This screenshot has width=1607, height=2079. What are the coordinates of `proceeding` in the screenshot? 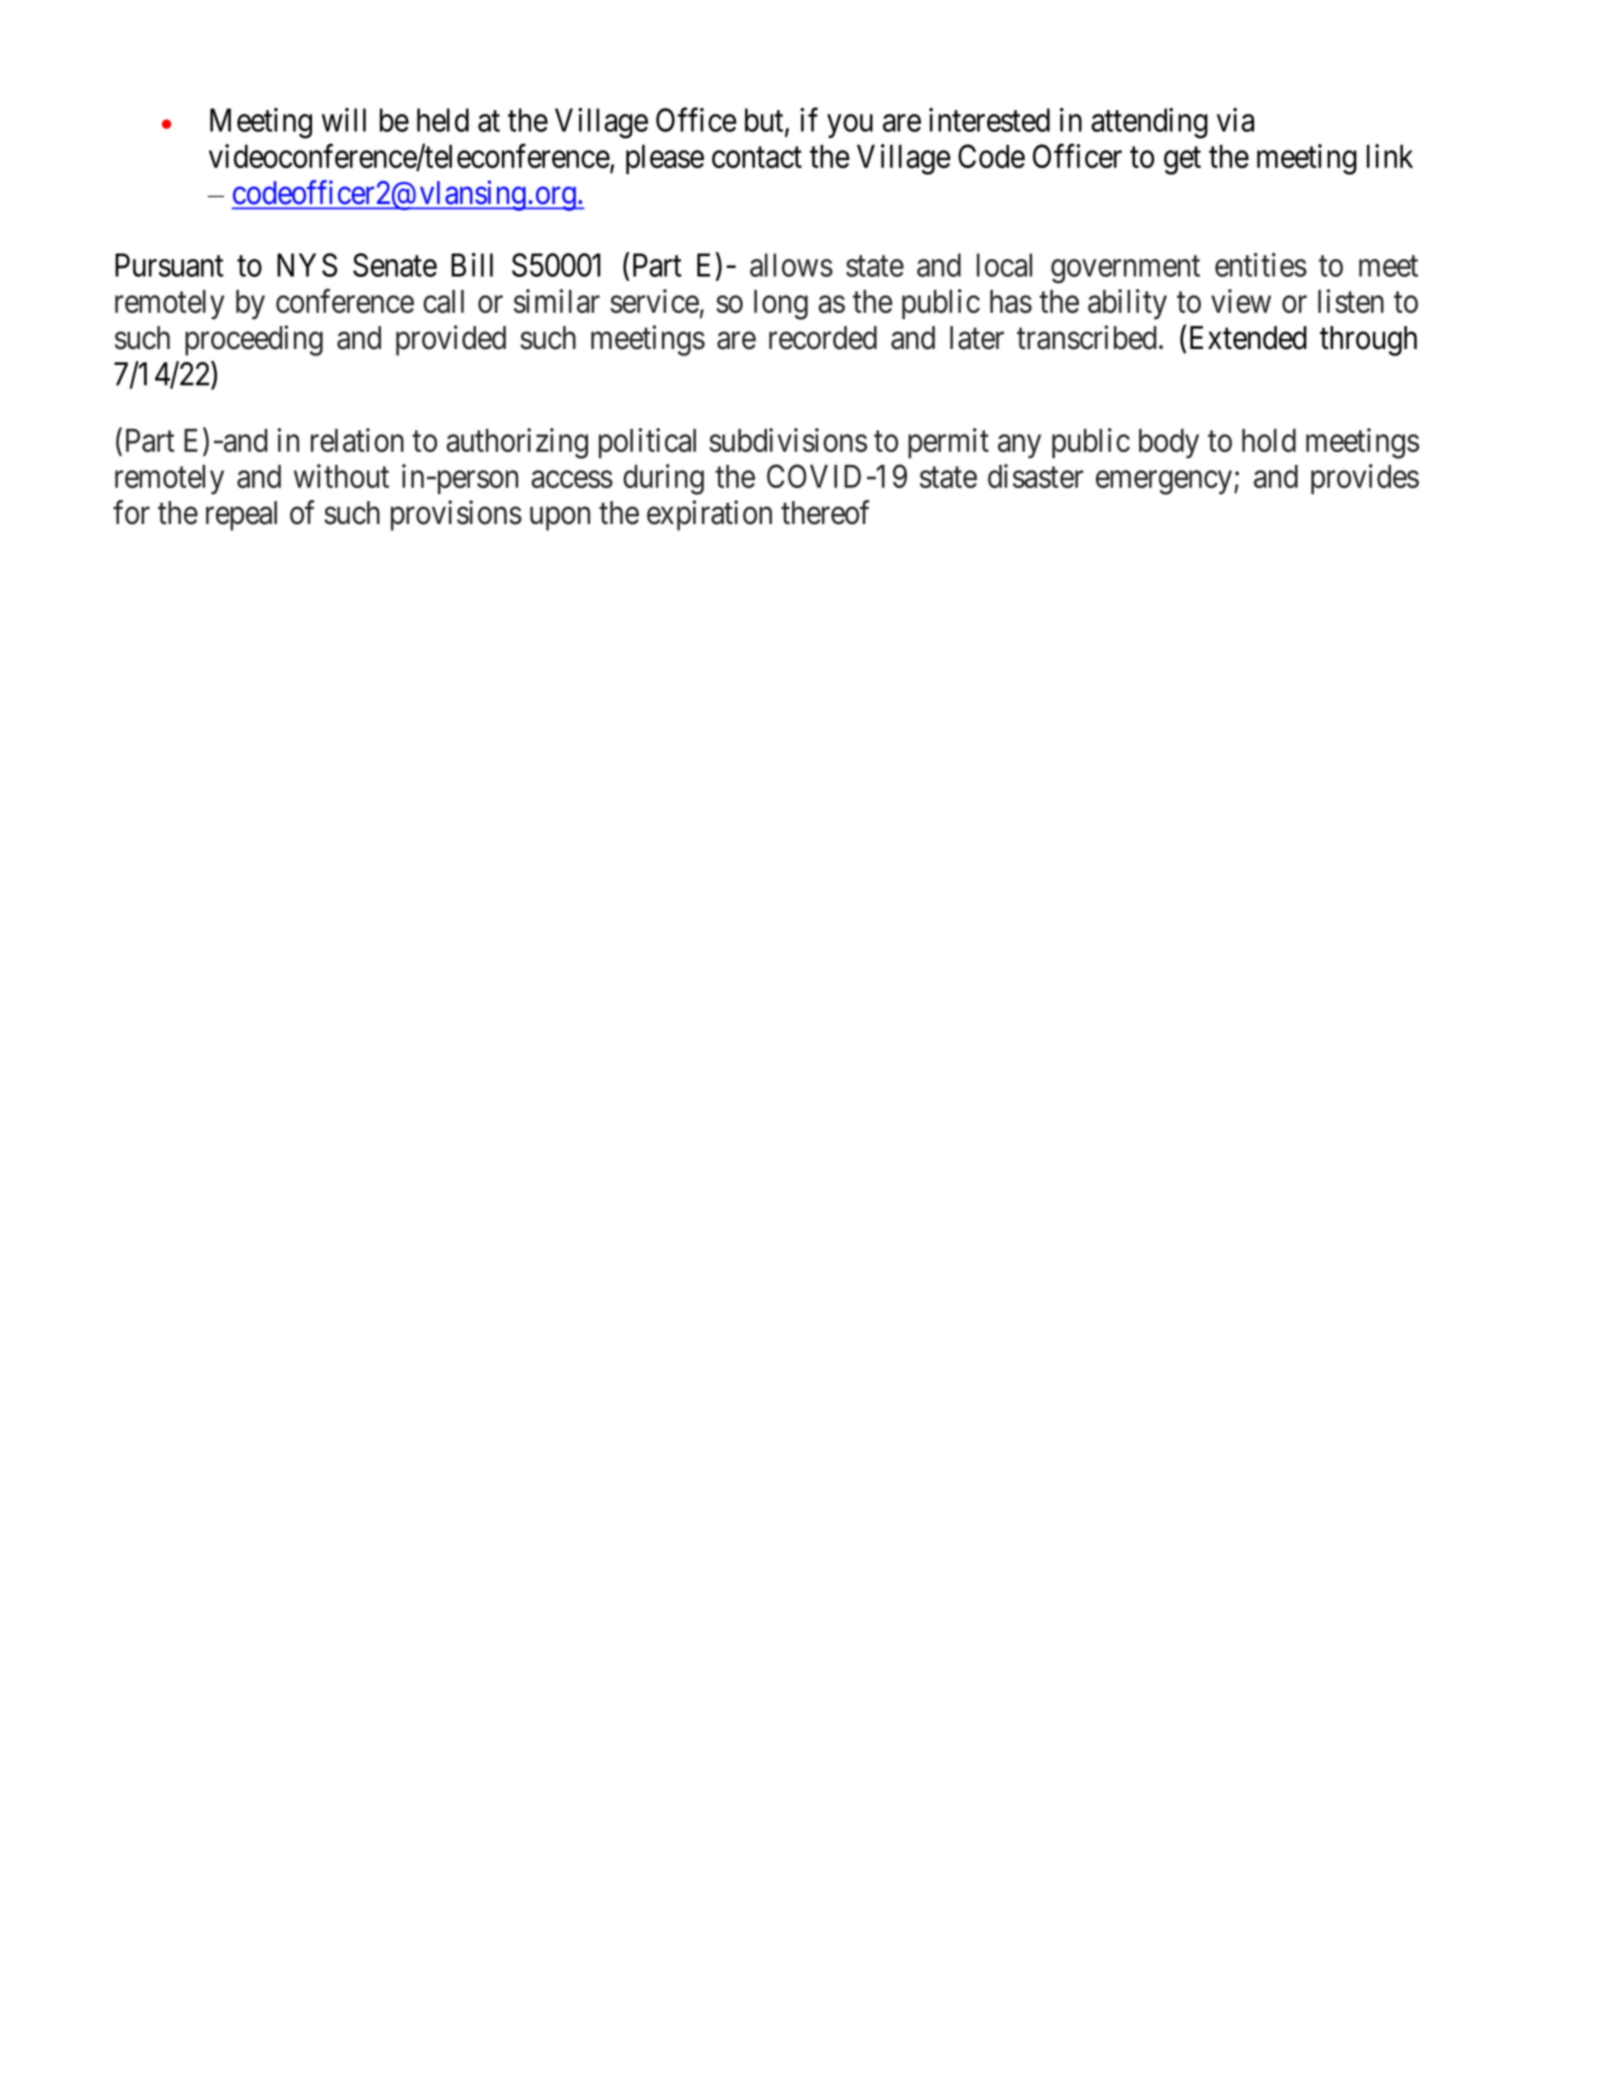 It's located at (254, 340).
